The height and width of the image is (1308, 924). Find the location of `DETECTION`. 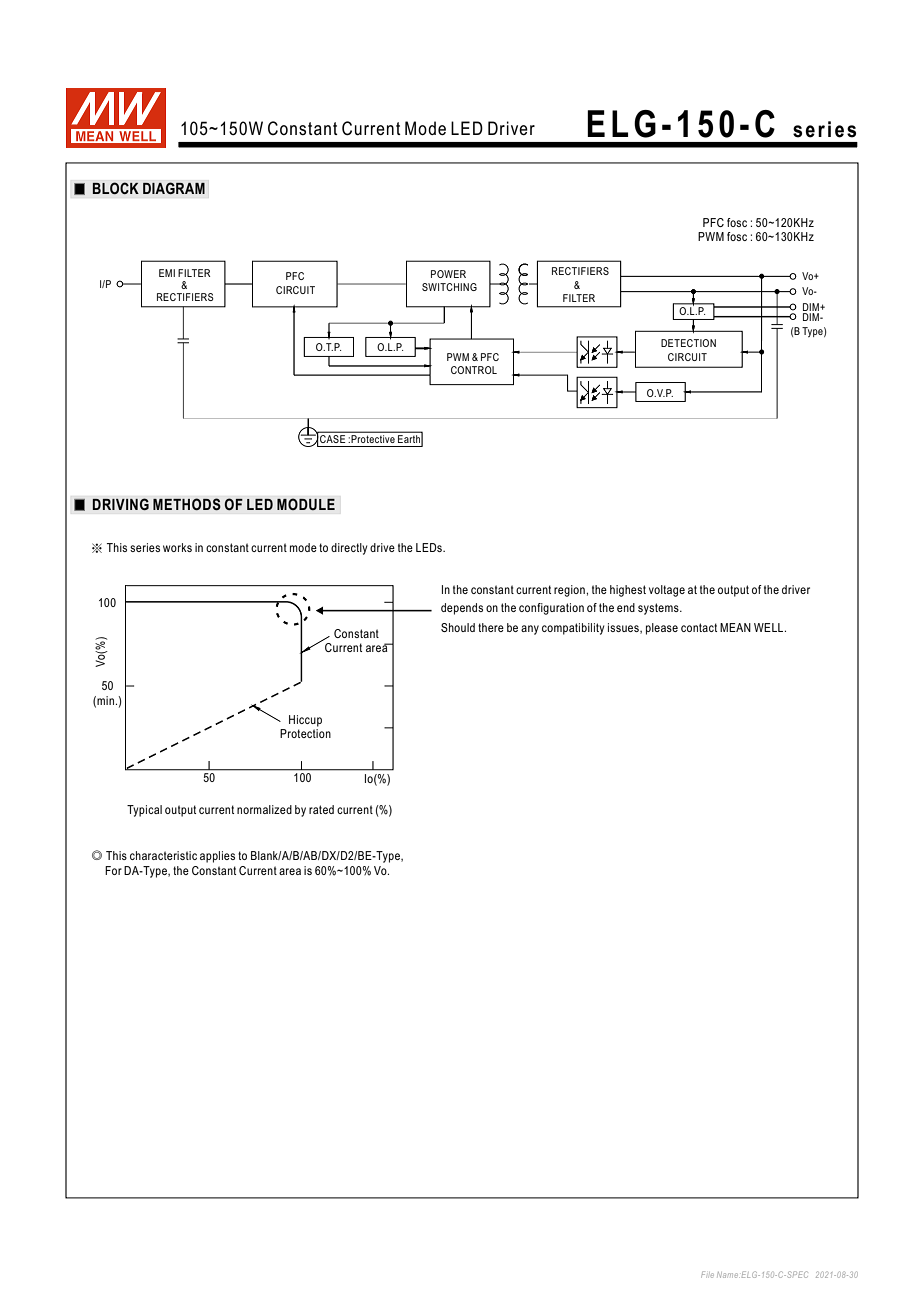

DETECTION is located at coordinates (688, 343).
